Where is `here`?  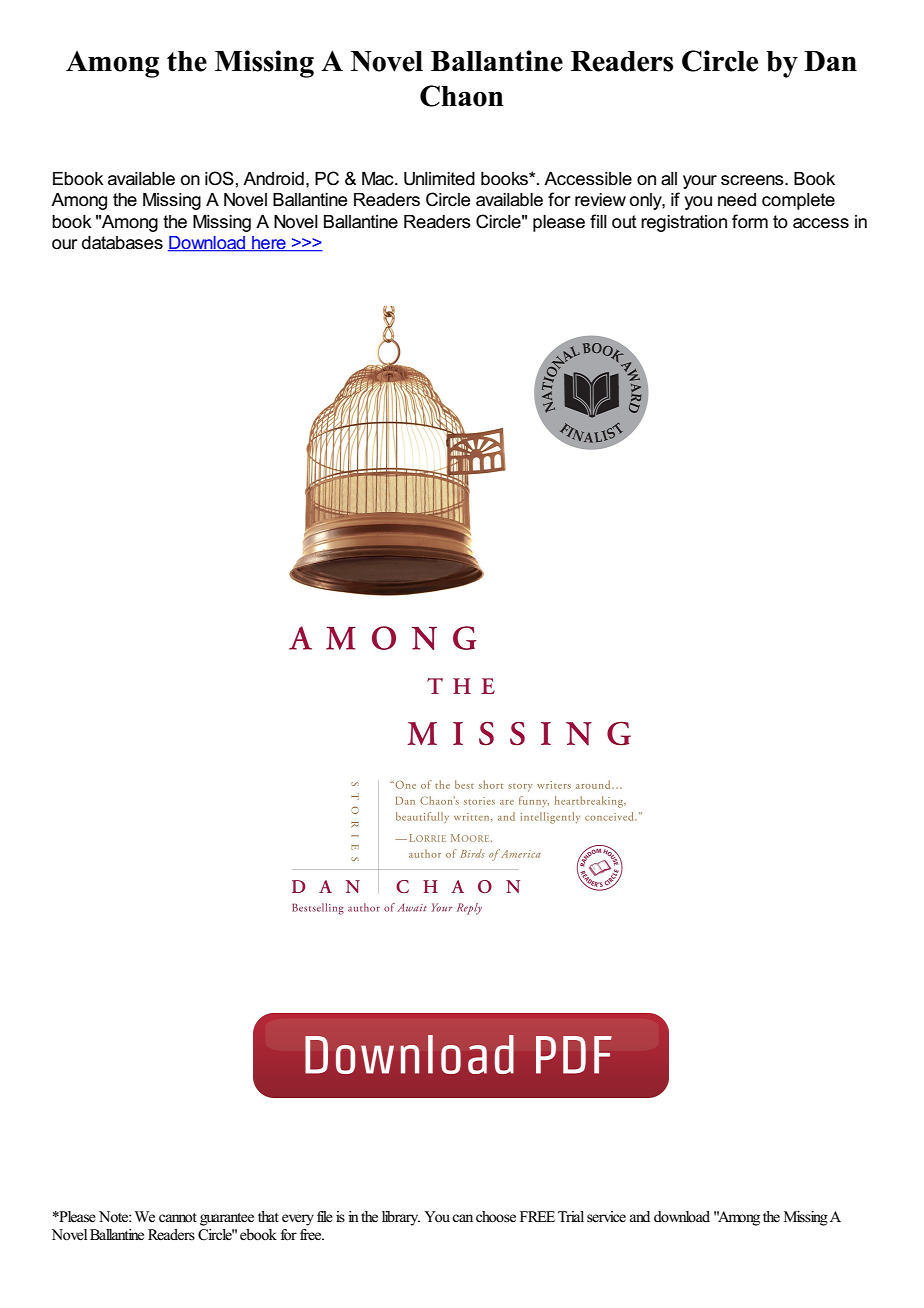 here is located at coordinates (269, 244).
